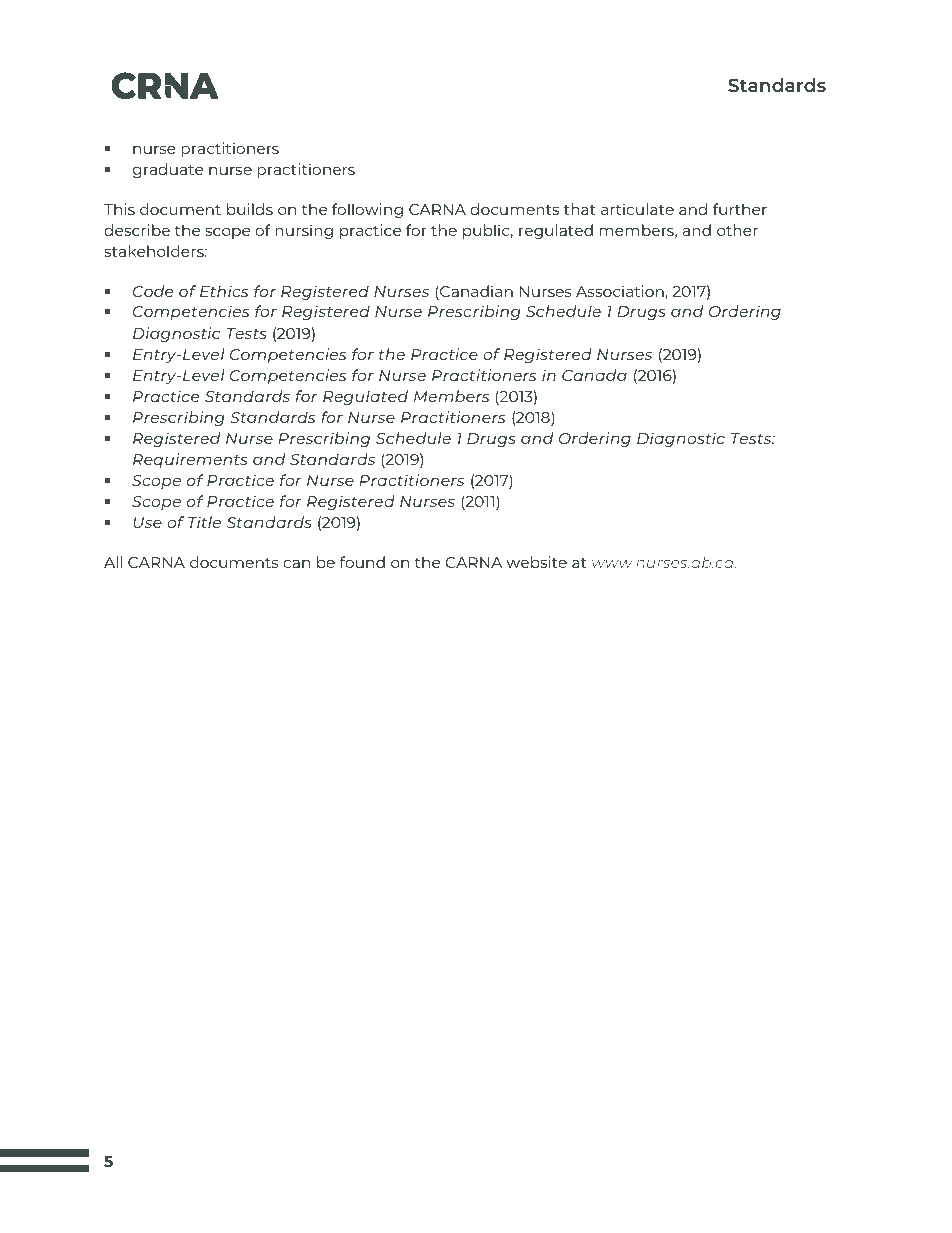 The height and width of the page is (1233, 952). Describe the element at coordinates (167, 170) in the page. I see `graduate` at that location.
